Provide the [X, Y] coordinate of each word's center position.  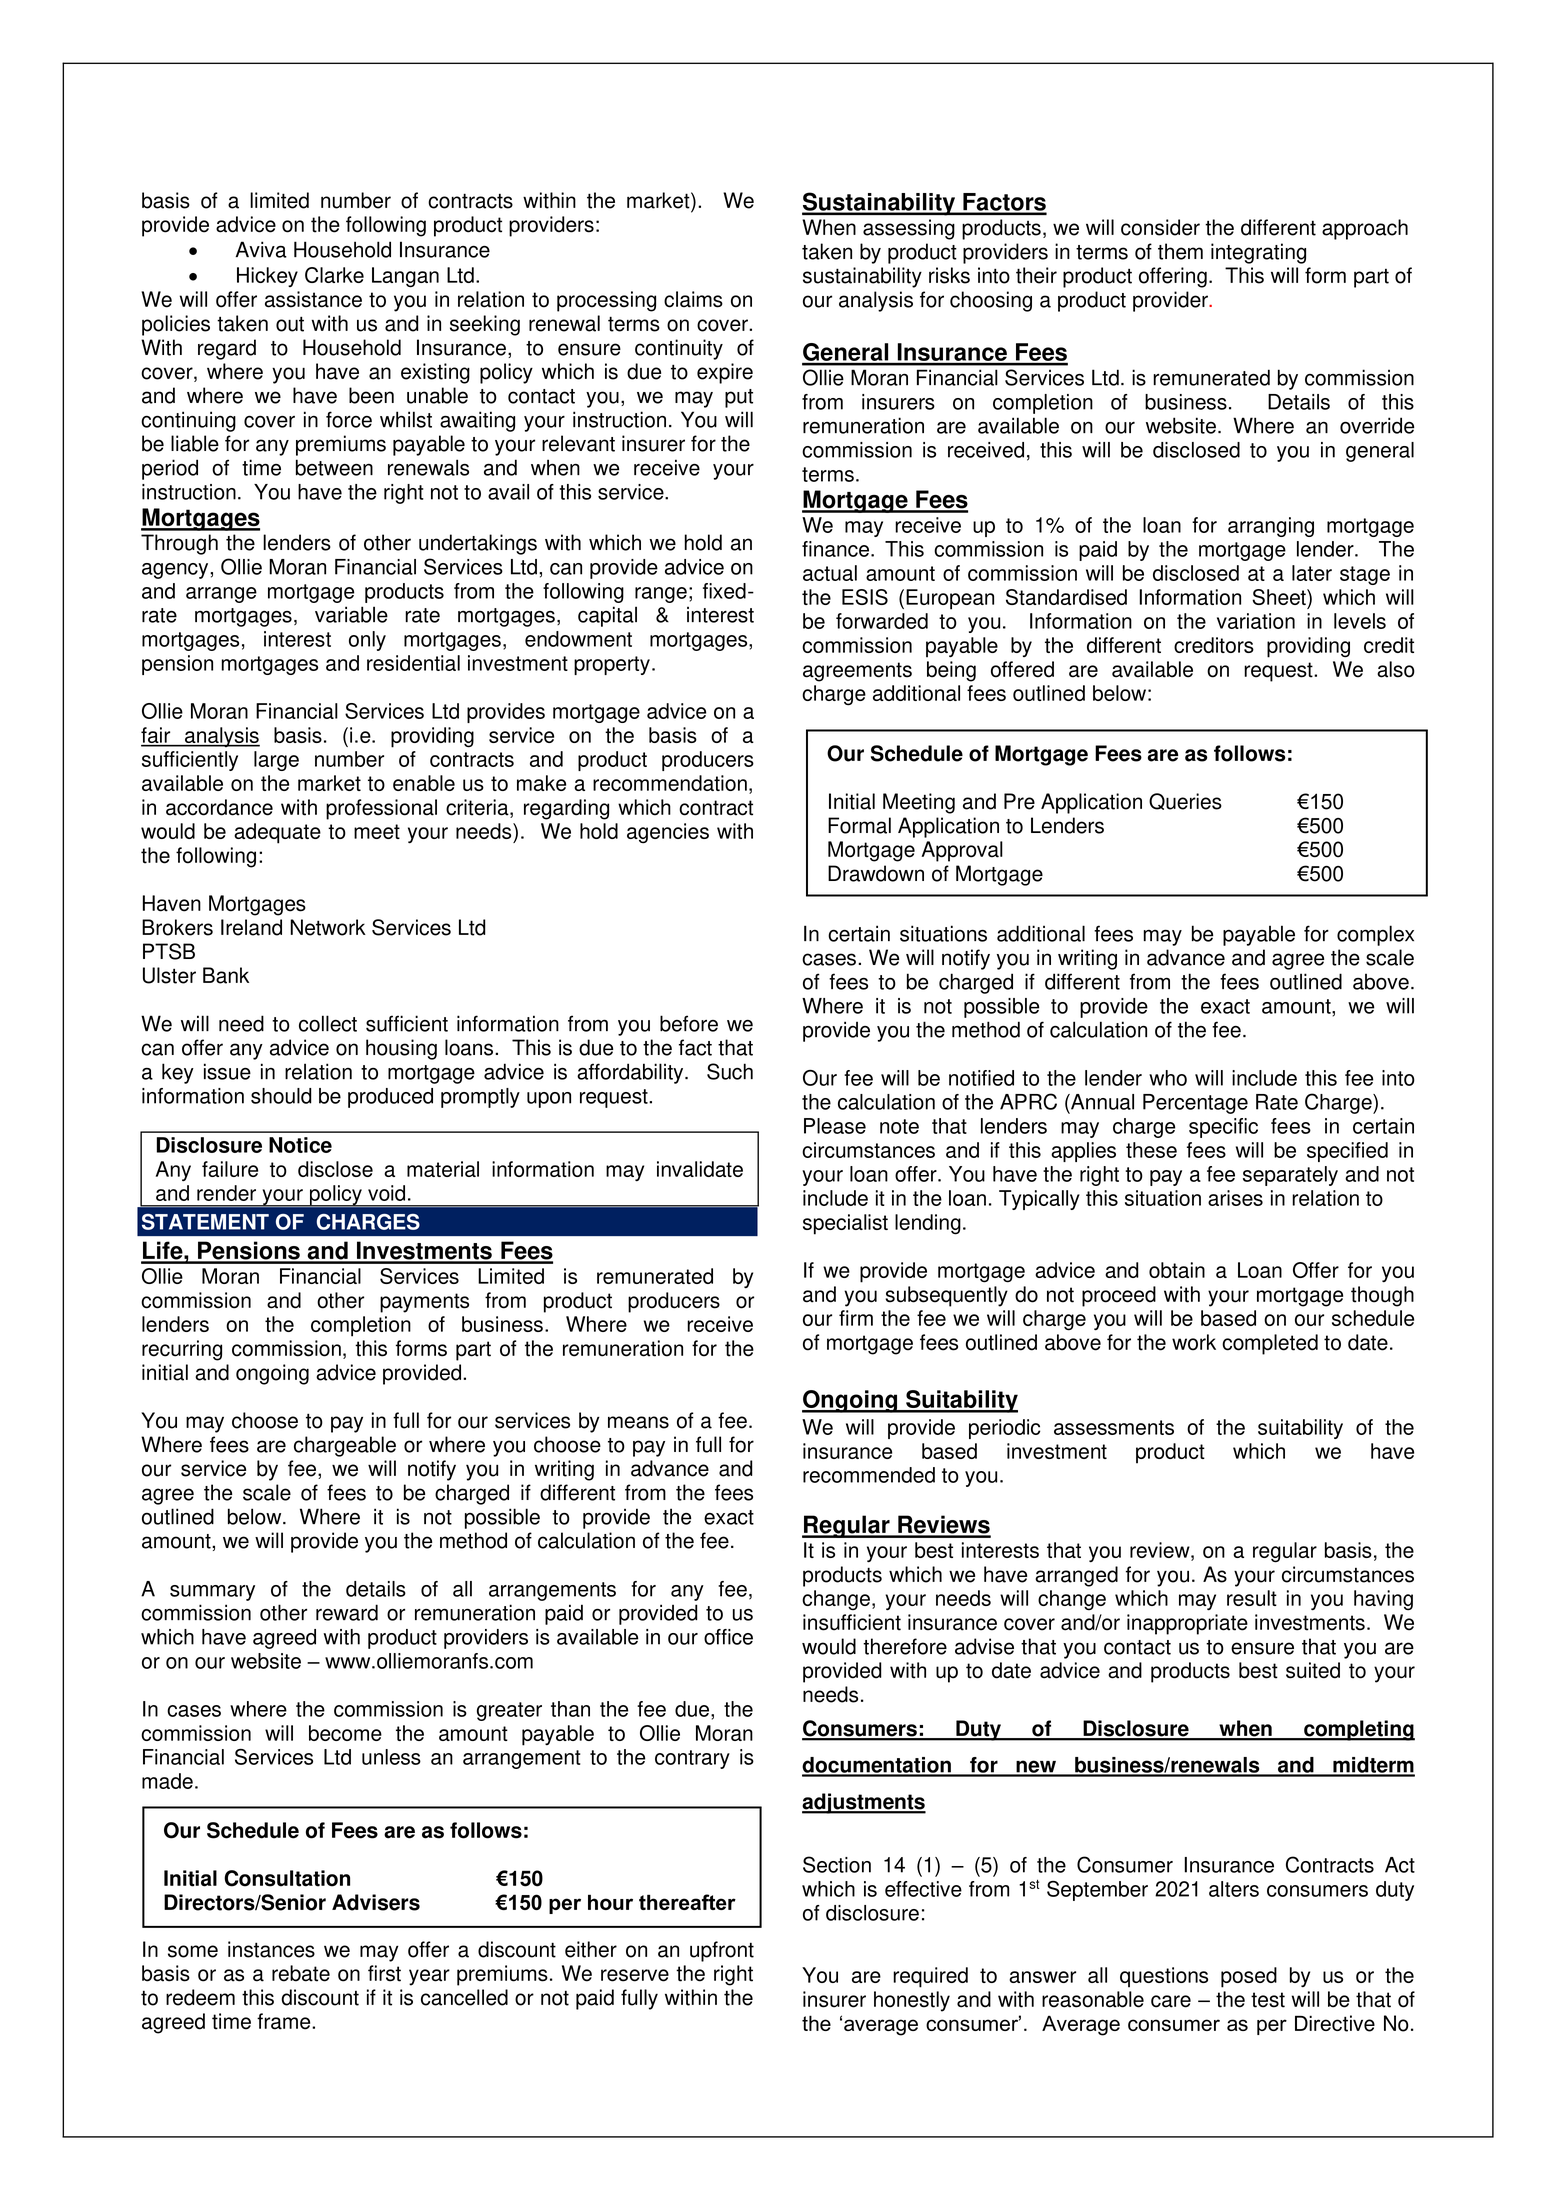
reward [347, 1612]
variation [1256, 621]
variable [351, 614]
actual [830, 573]
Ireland [251, 927]
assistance [313, 299]
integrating [1258, 253]
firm [856, 1318]
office [728, 1637]
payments [424, 1303]
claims [693, 299]
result [1252, 1598]
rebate [301, 1973]
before [689, 1023]
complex [1375, 935]
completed [1270, 1344]
